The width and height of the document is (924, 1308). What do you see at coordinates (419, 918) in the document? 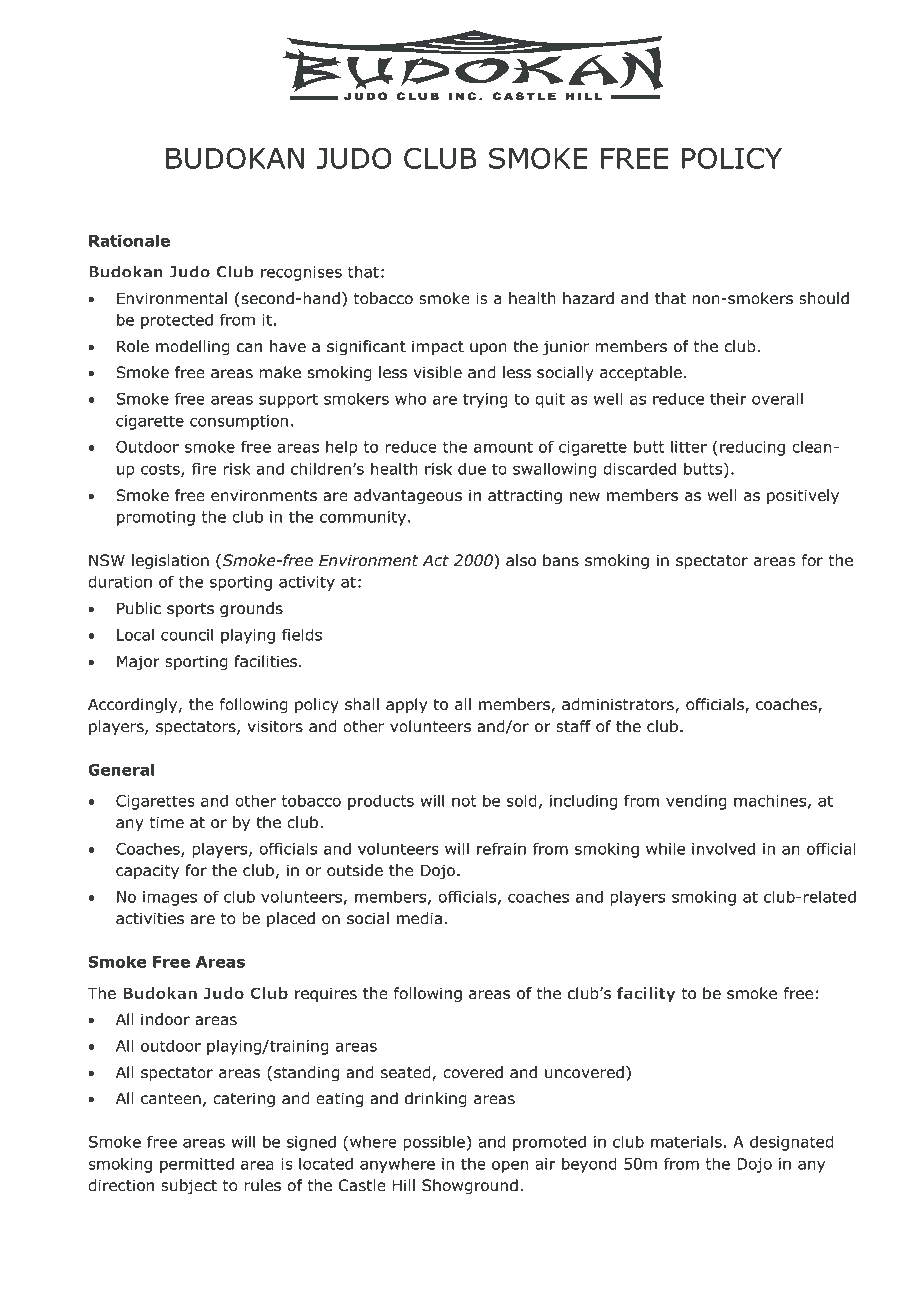
I see `media` at bounding box center [419, 918].
